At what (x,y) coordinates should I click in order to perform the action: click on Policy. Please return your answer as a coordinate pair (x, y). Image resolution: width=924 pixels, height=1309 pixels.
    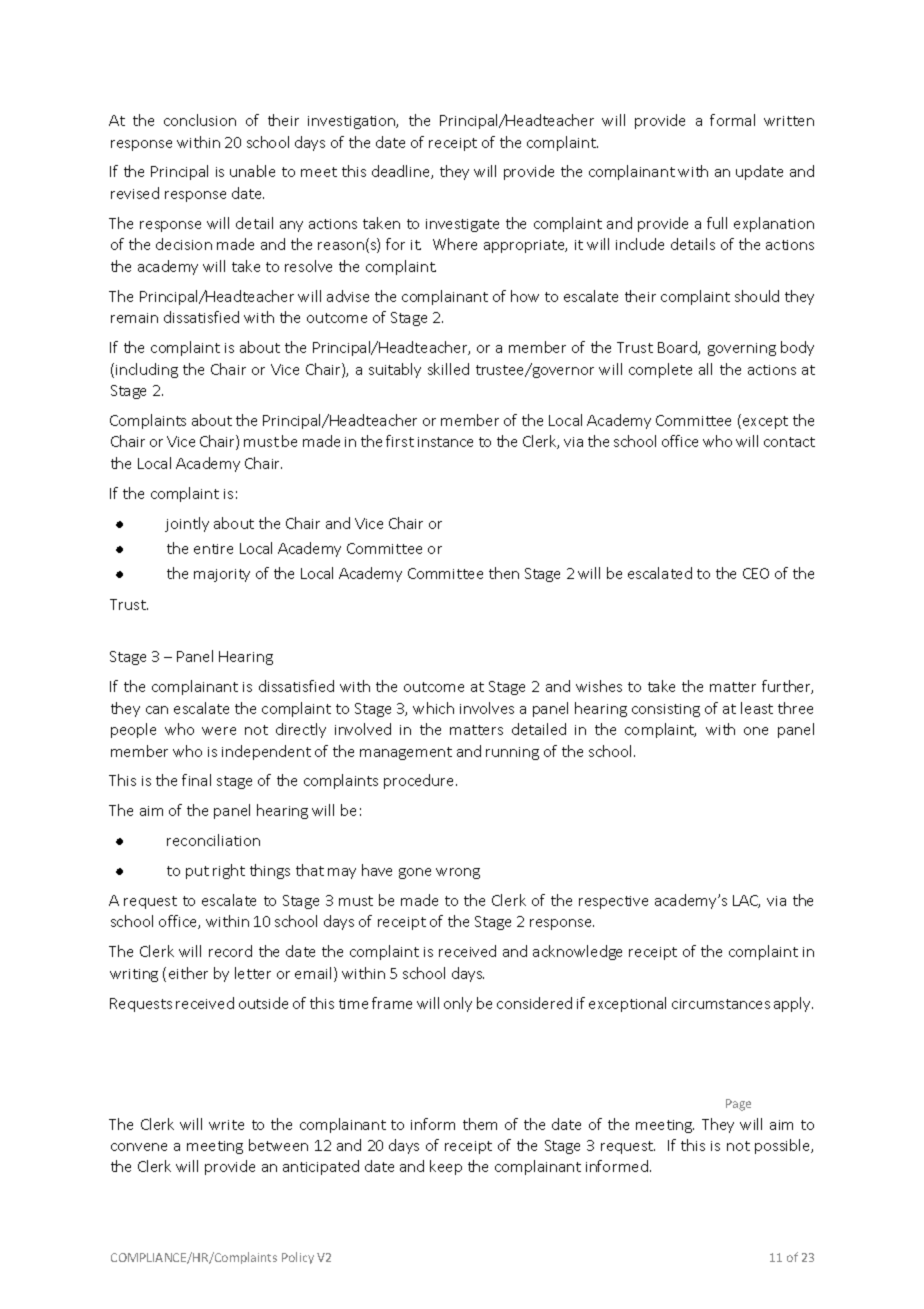
    Looking at the image, I should click on (298, 1258).
